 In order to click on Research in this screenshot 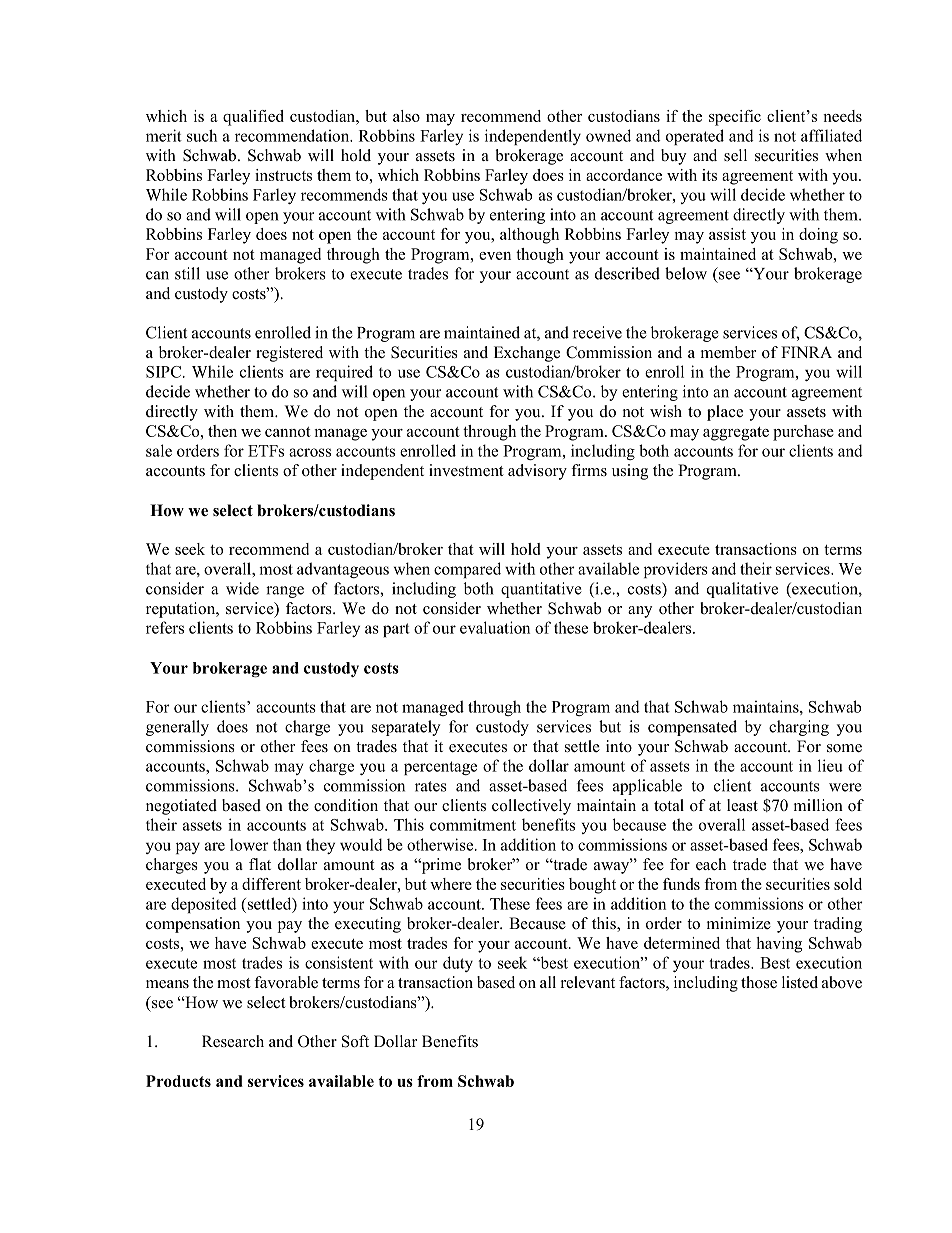, I will do `click(233, 1041)`.
